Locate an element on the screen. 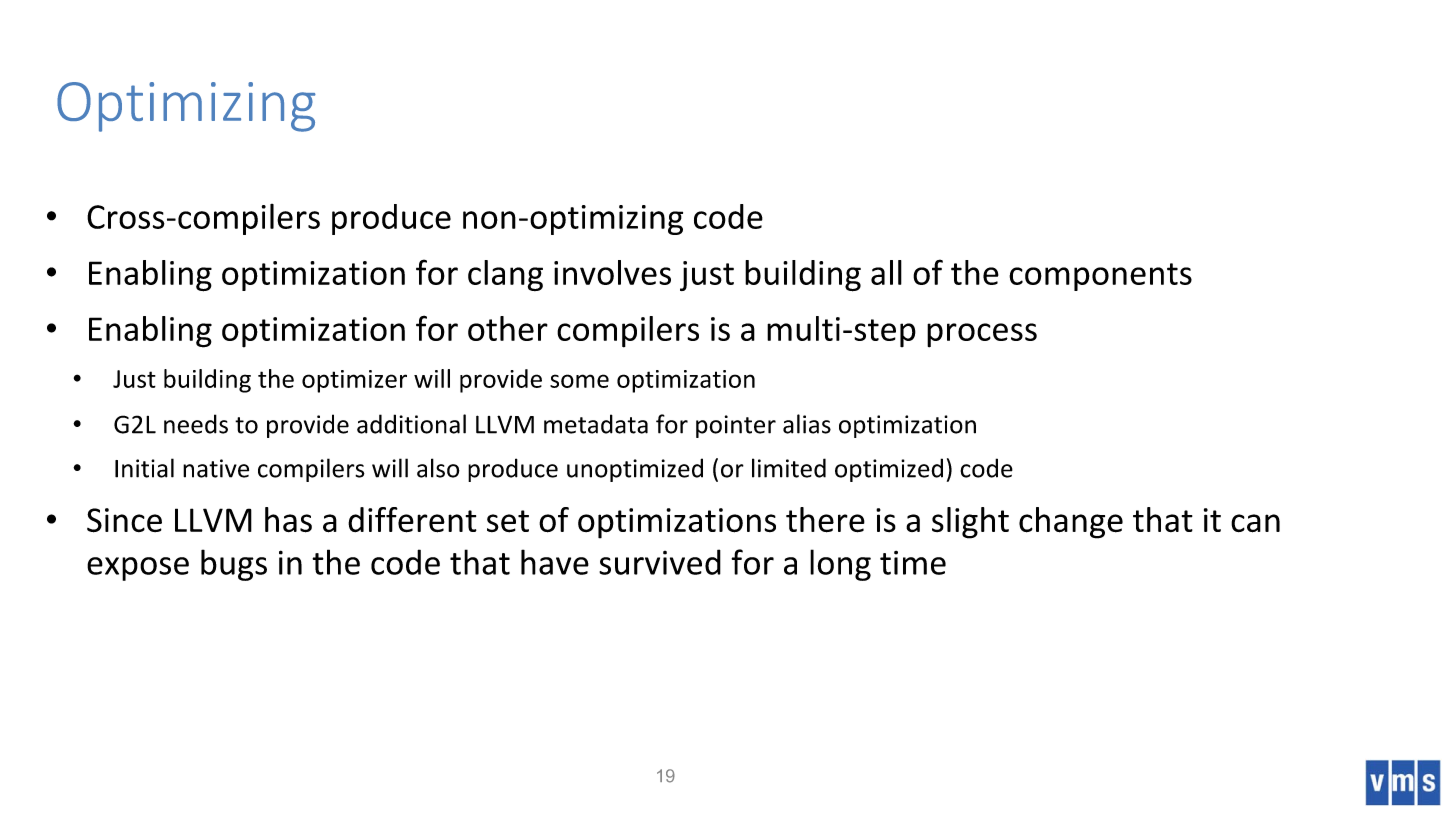 Image resolution: width=1456 pixels, height=819 pixels. change is located at coordinates (1071, 523).
